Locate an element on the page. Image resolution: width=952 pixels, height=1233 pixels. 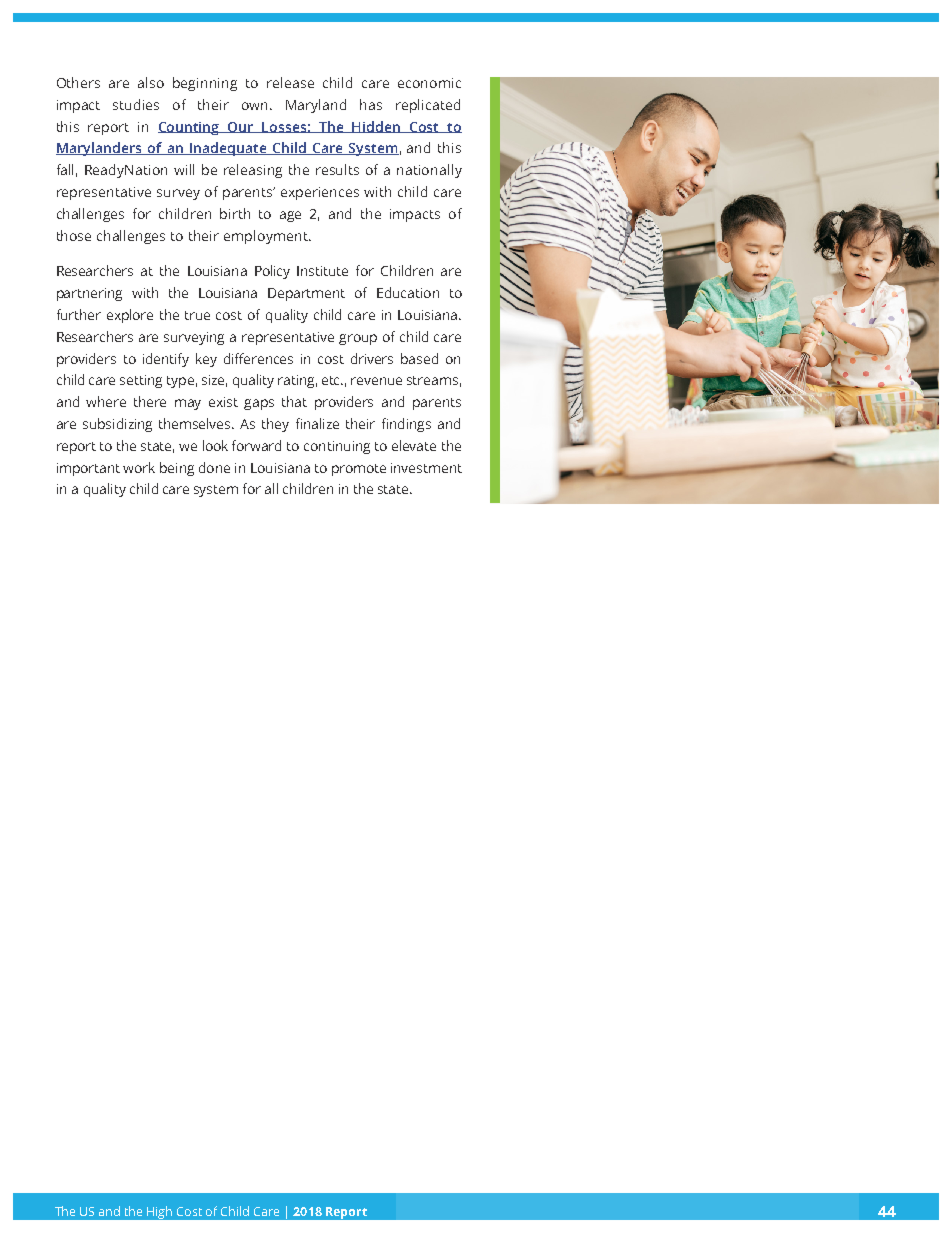
studies is located at coordinates (136, 104).
